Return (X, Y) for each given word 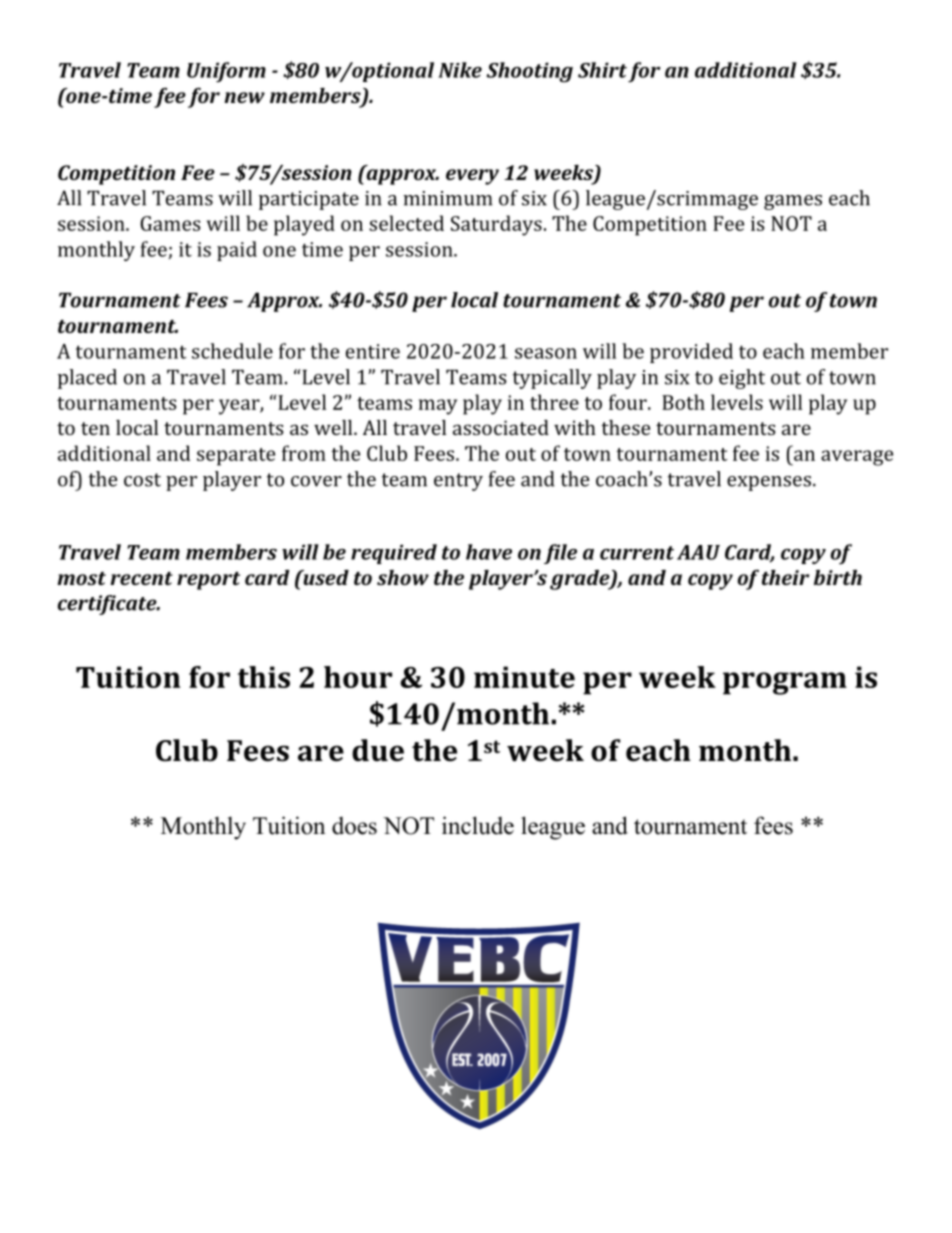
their (785, 577)
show (403, 577)
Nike (460, 70)
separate (236, 457)
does (354, 825)
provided (691, 353)
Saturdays (496, 225)
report (208, 581)
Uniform (226, 72)
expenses (769, 483)
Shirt (602, 70)
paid (237, 251)
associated (501, 427)
